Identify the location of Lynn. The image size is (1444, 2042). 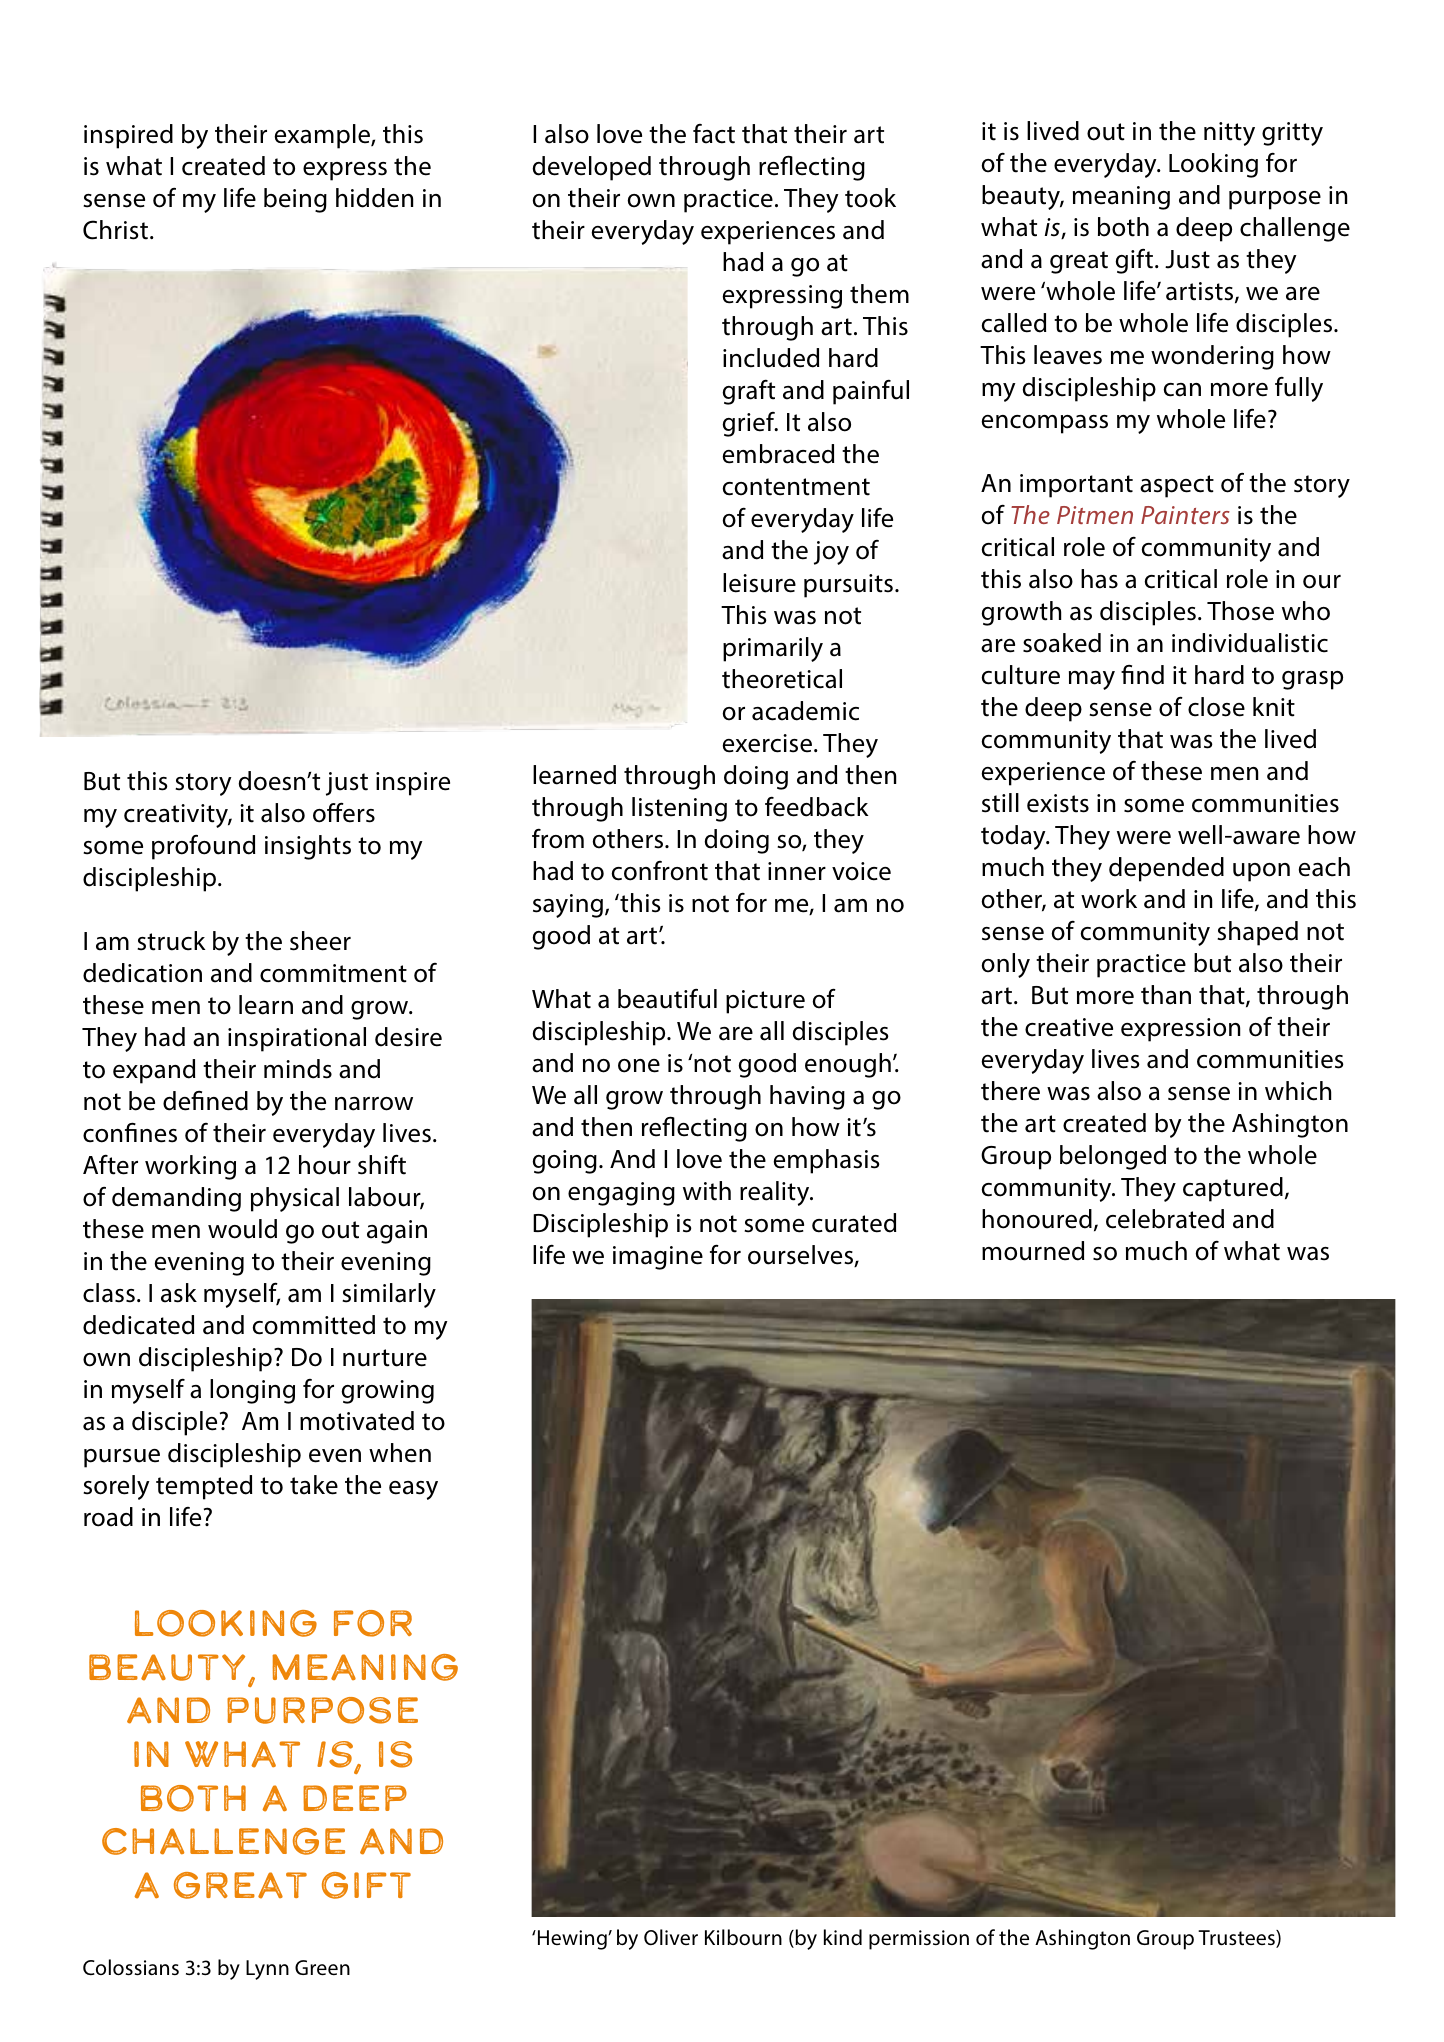
(267, 1970).
